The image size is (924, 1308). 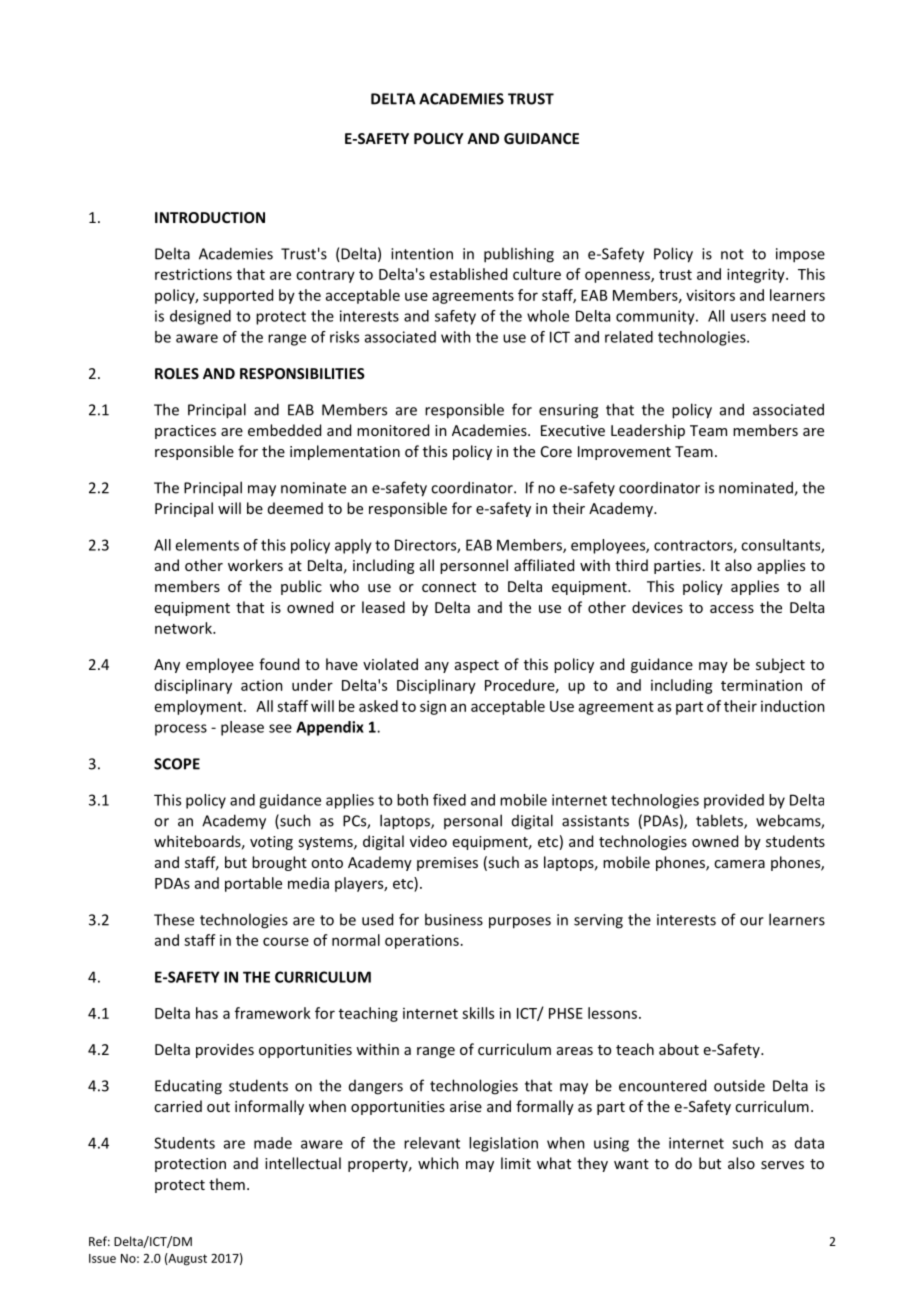 What do you see at coordinates (438, 1163) in the screenshot?
I see `which` at bounding box center [438, 1163].
